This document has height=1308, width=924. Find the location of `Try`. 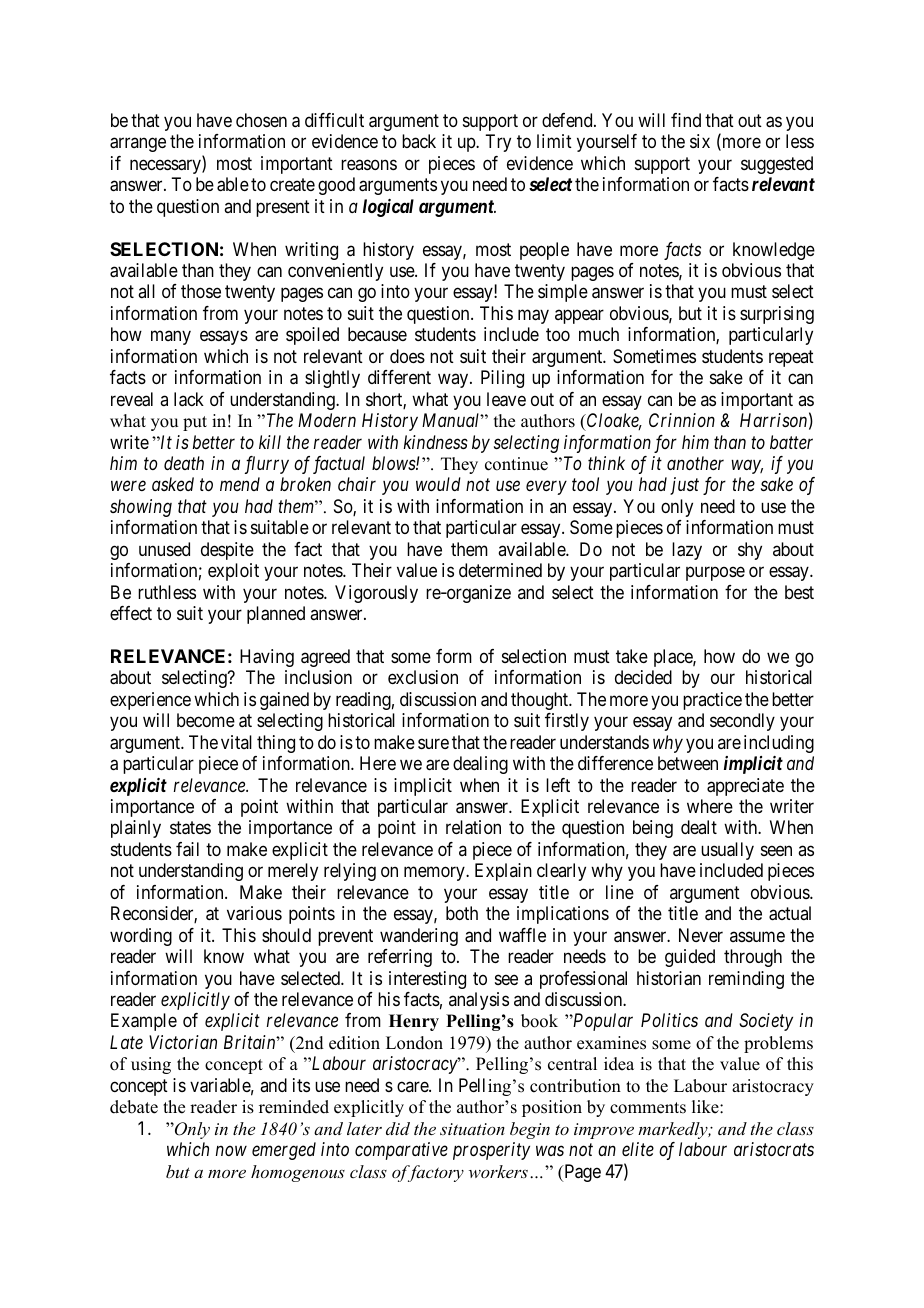

Try is located at coordinates (498, 143).
